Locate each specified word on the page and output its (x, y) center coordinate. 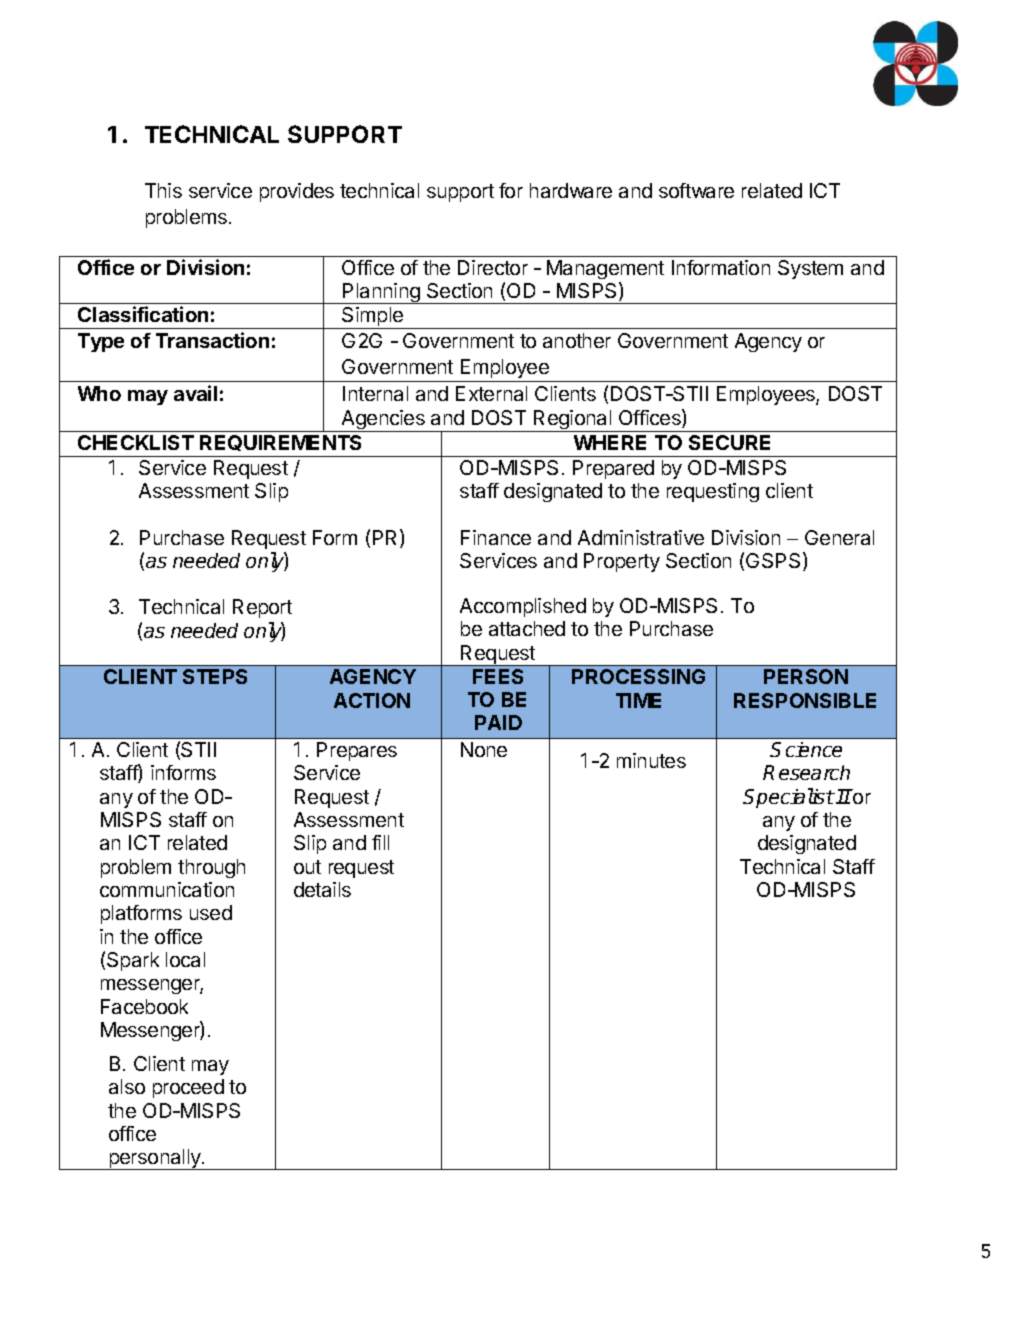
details (322, 889)
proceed (188, 1088)
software (696, 190)
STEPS (215, 676)
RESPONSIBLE (805, 700)
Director (493, 267)
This (163, 190)
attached (527, 628)
